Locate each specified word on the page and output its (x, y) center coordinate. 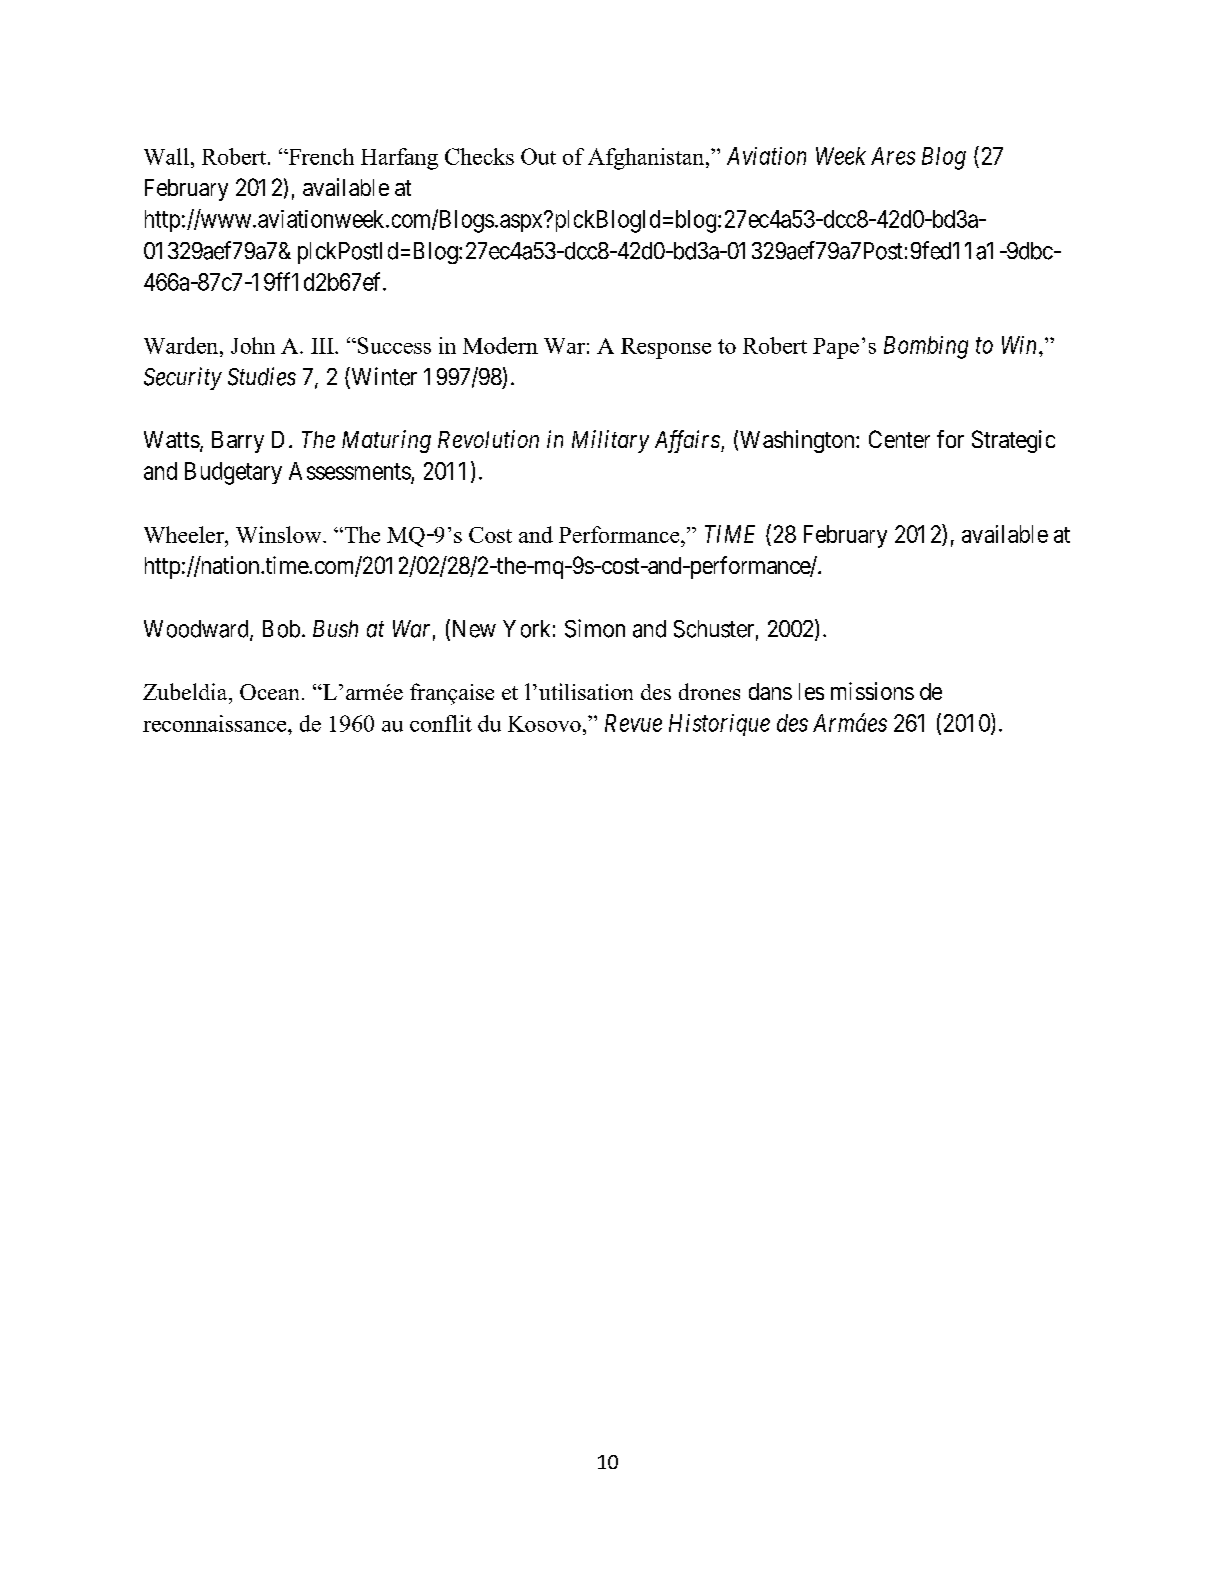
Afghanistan (647, 159)
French (320, 156)
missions (872, 691)
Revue (633, 723)
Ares (893, 156)
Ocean (271, 692)
